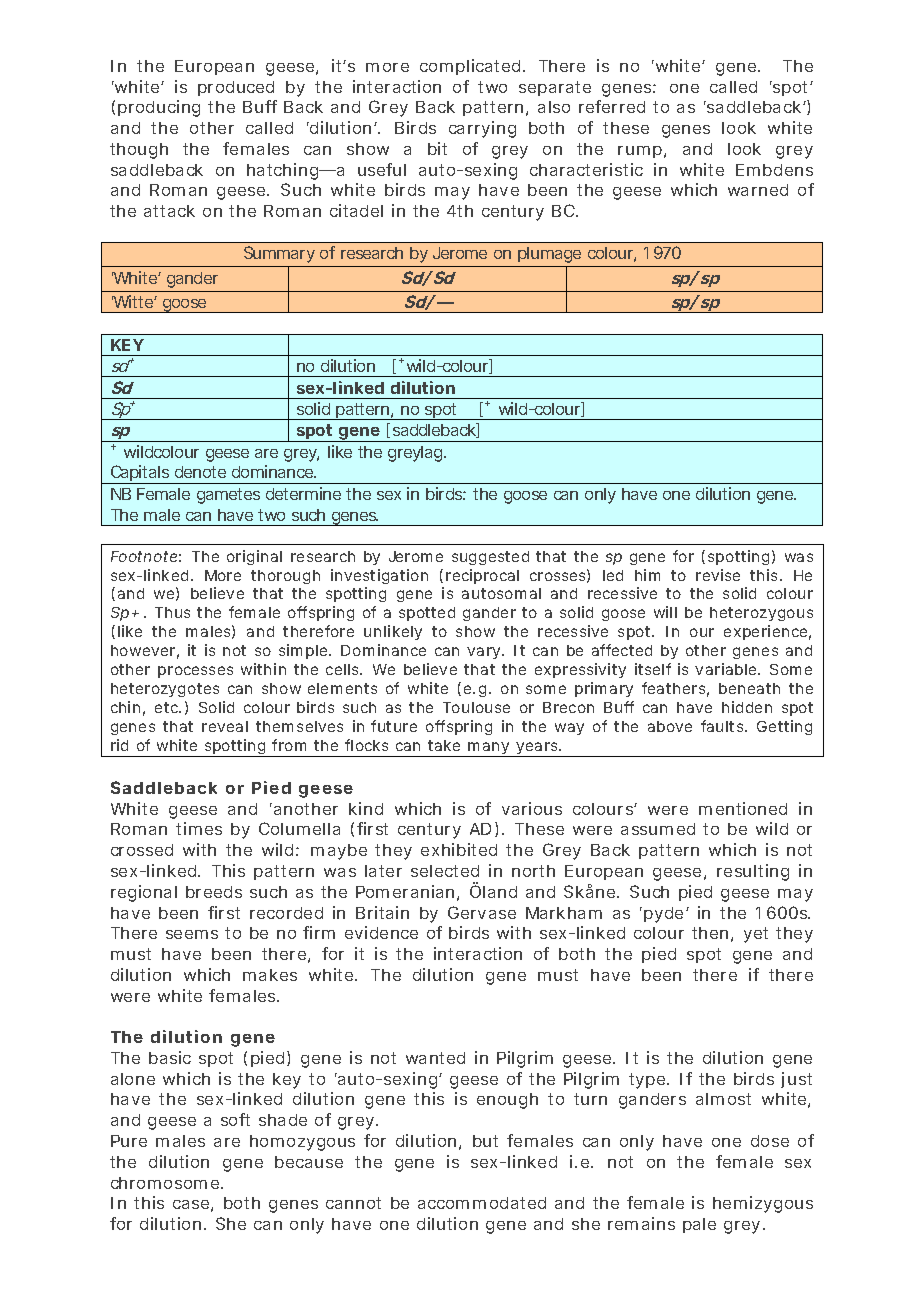  I want to click on case, so click(193, 1206).
